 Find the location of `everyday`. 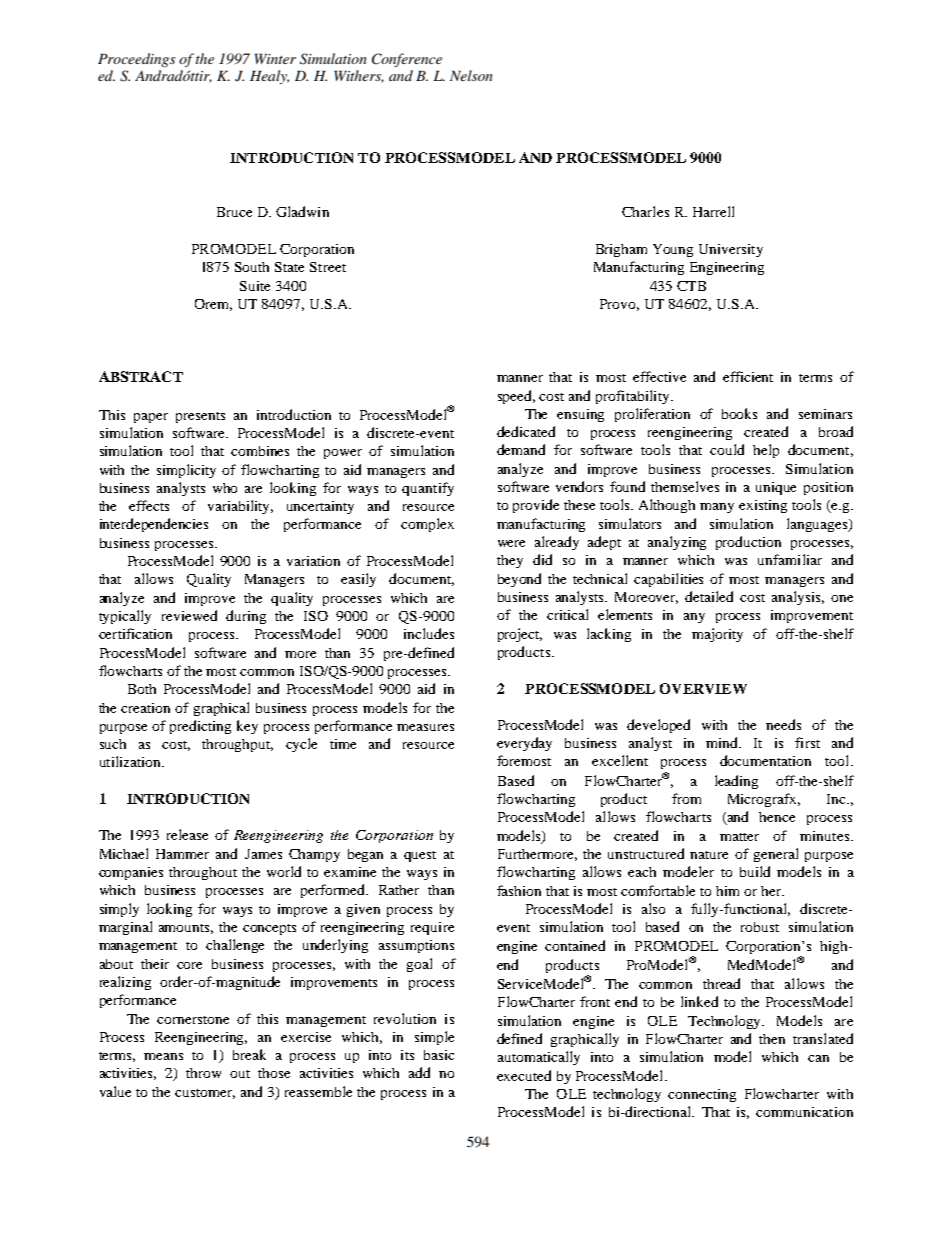

everyday is located at coordinates (524, 744).
